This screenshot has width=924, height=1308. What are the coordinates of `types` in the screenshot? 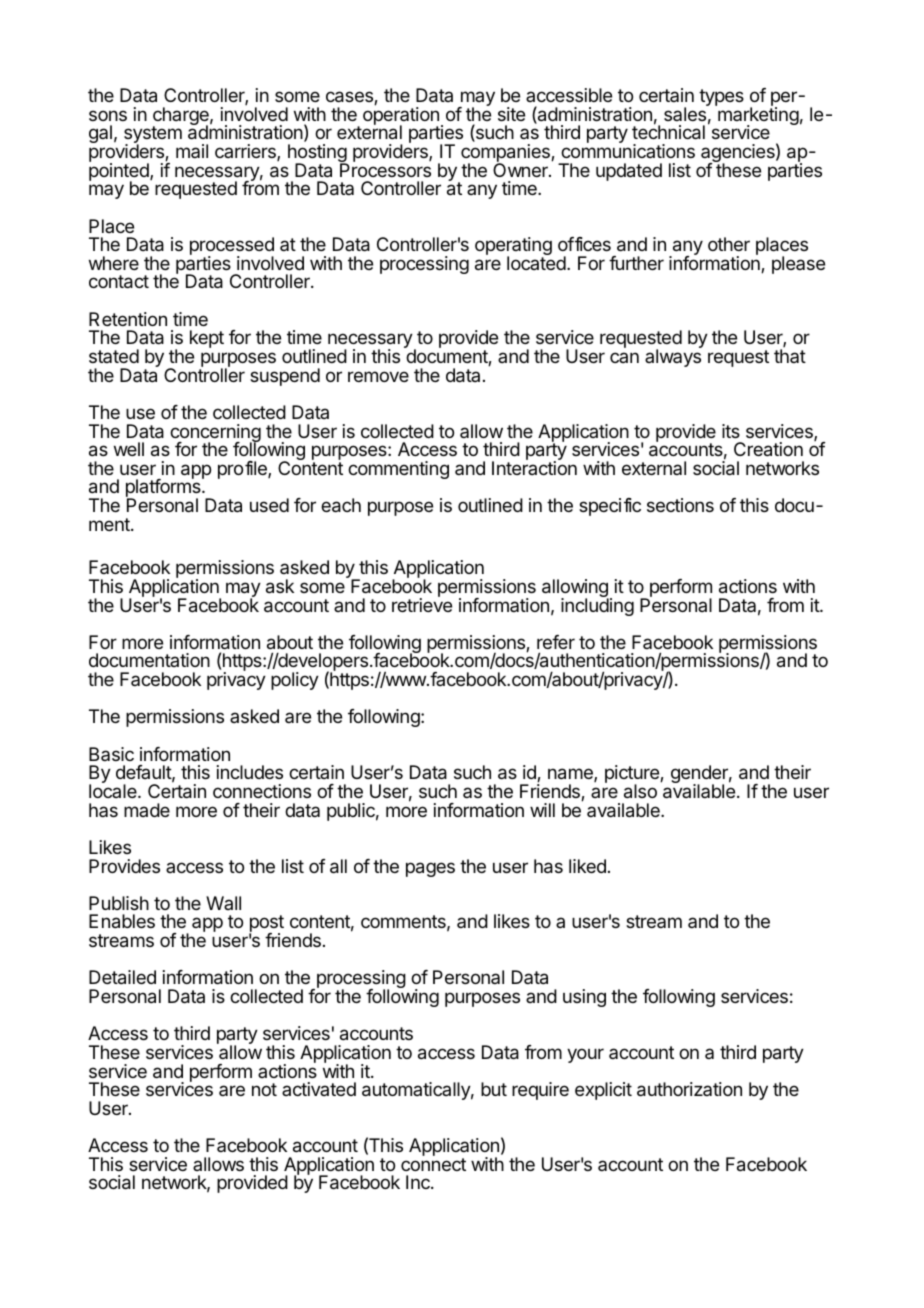 It's located at (721, 97).
